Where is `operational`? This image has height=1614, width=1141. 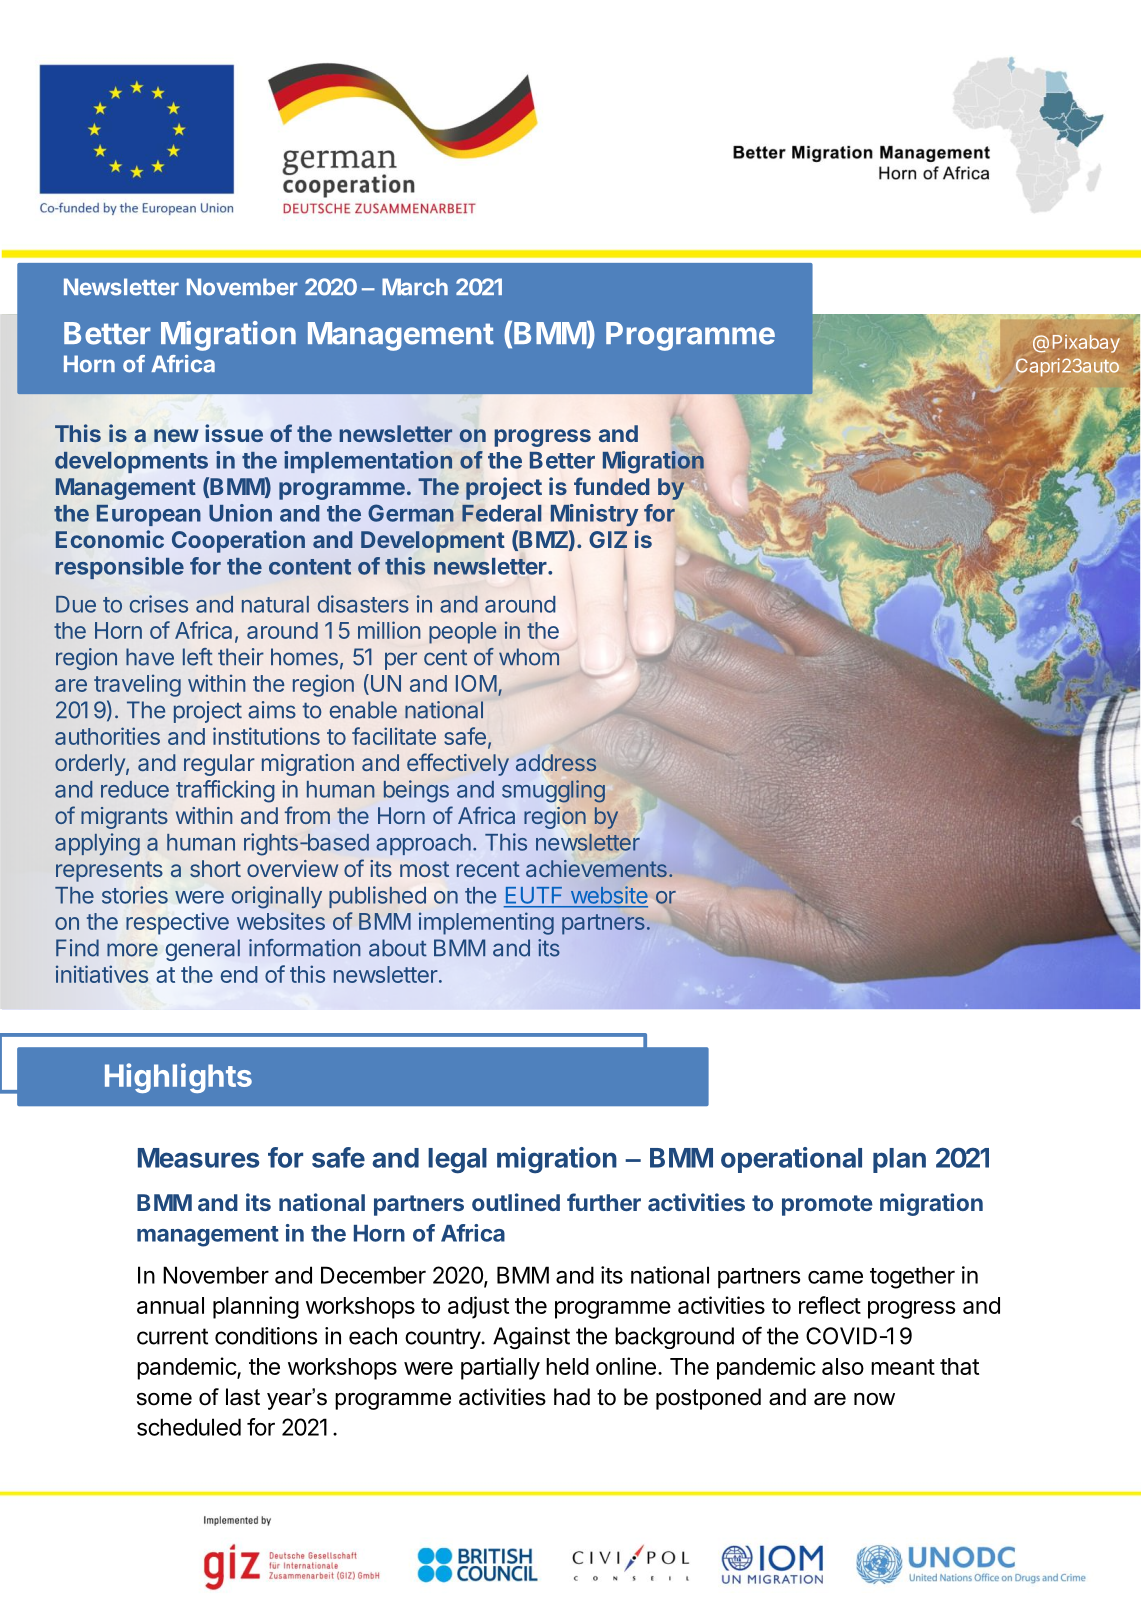 operational is located at coordinates (791, 1160).
